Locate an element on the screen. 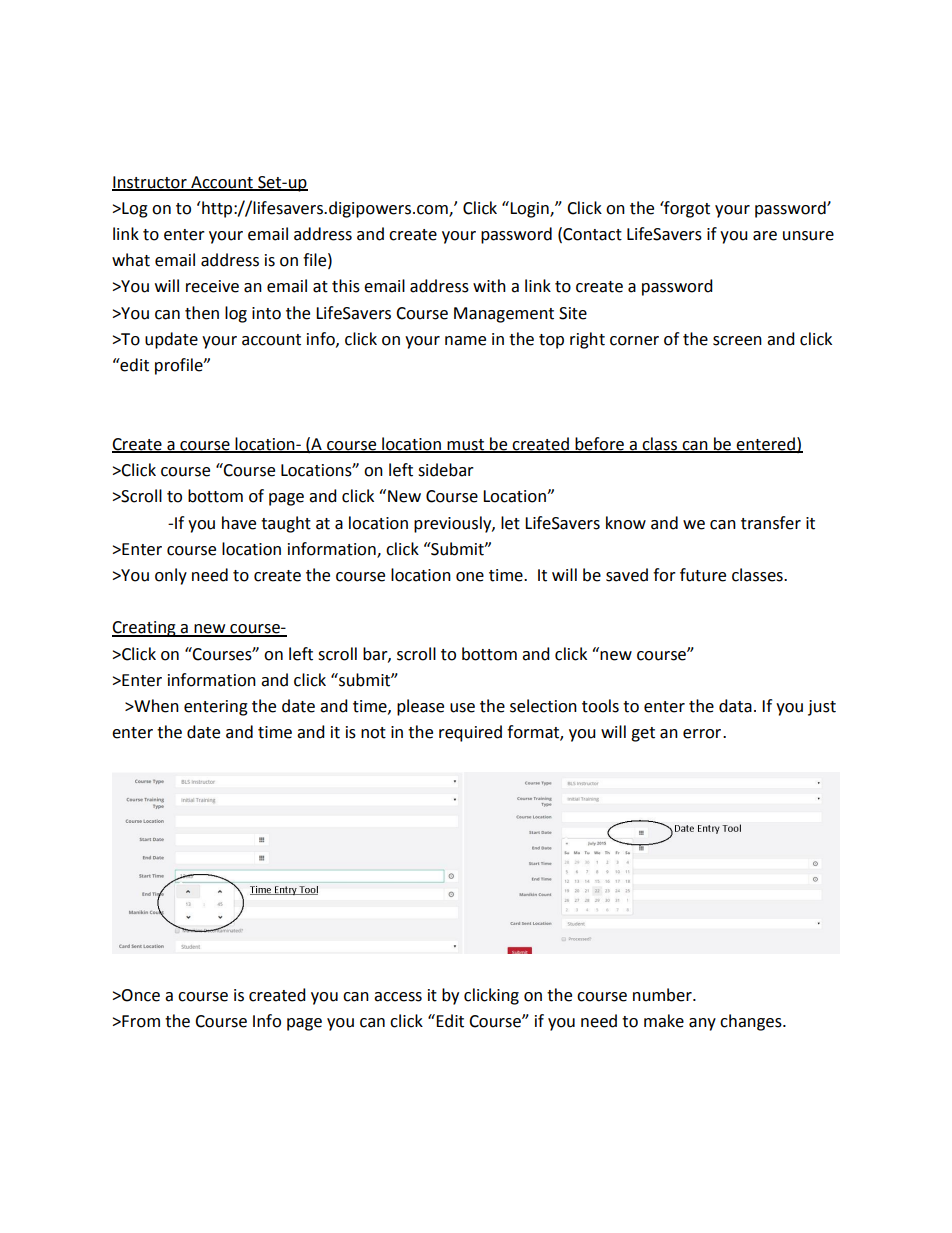 Image resolution: width=952 pixels, height=1233 pixels. future is located at coordinates (703, 575).
